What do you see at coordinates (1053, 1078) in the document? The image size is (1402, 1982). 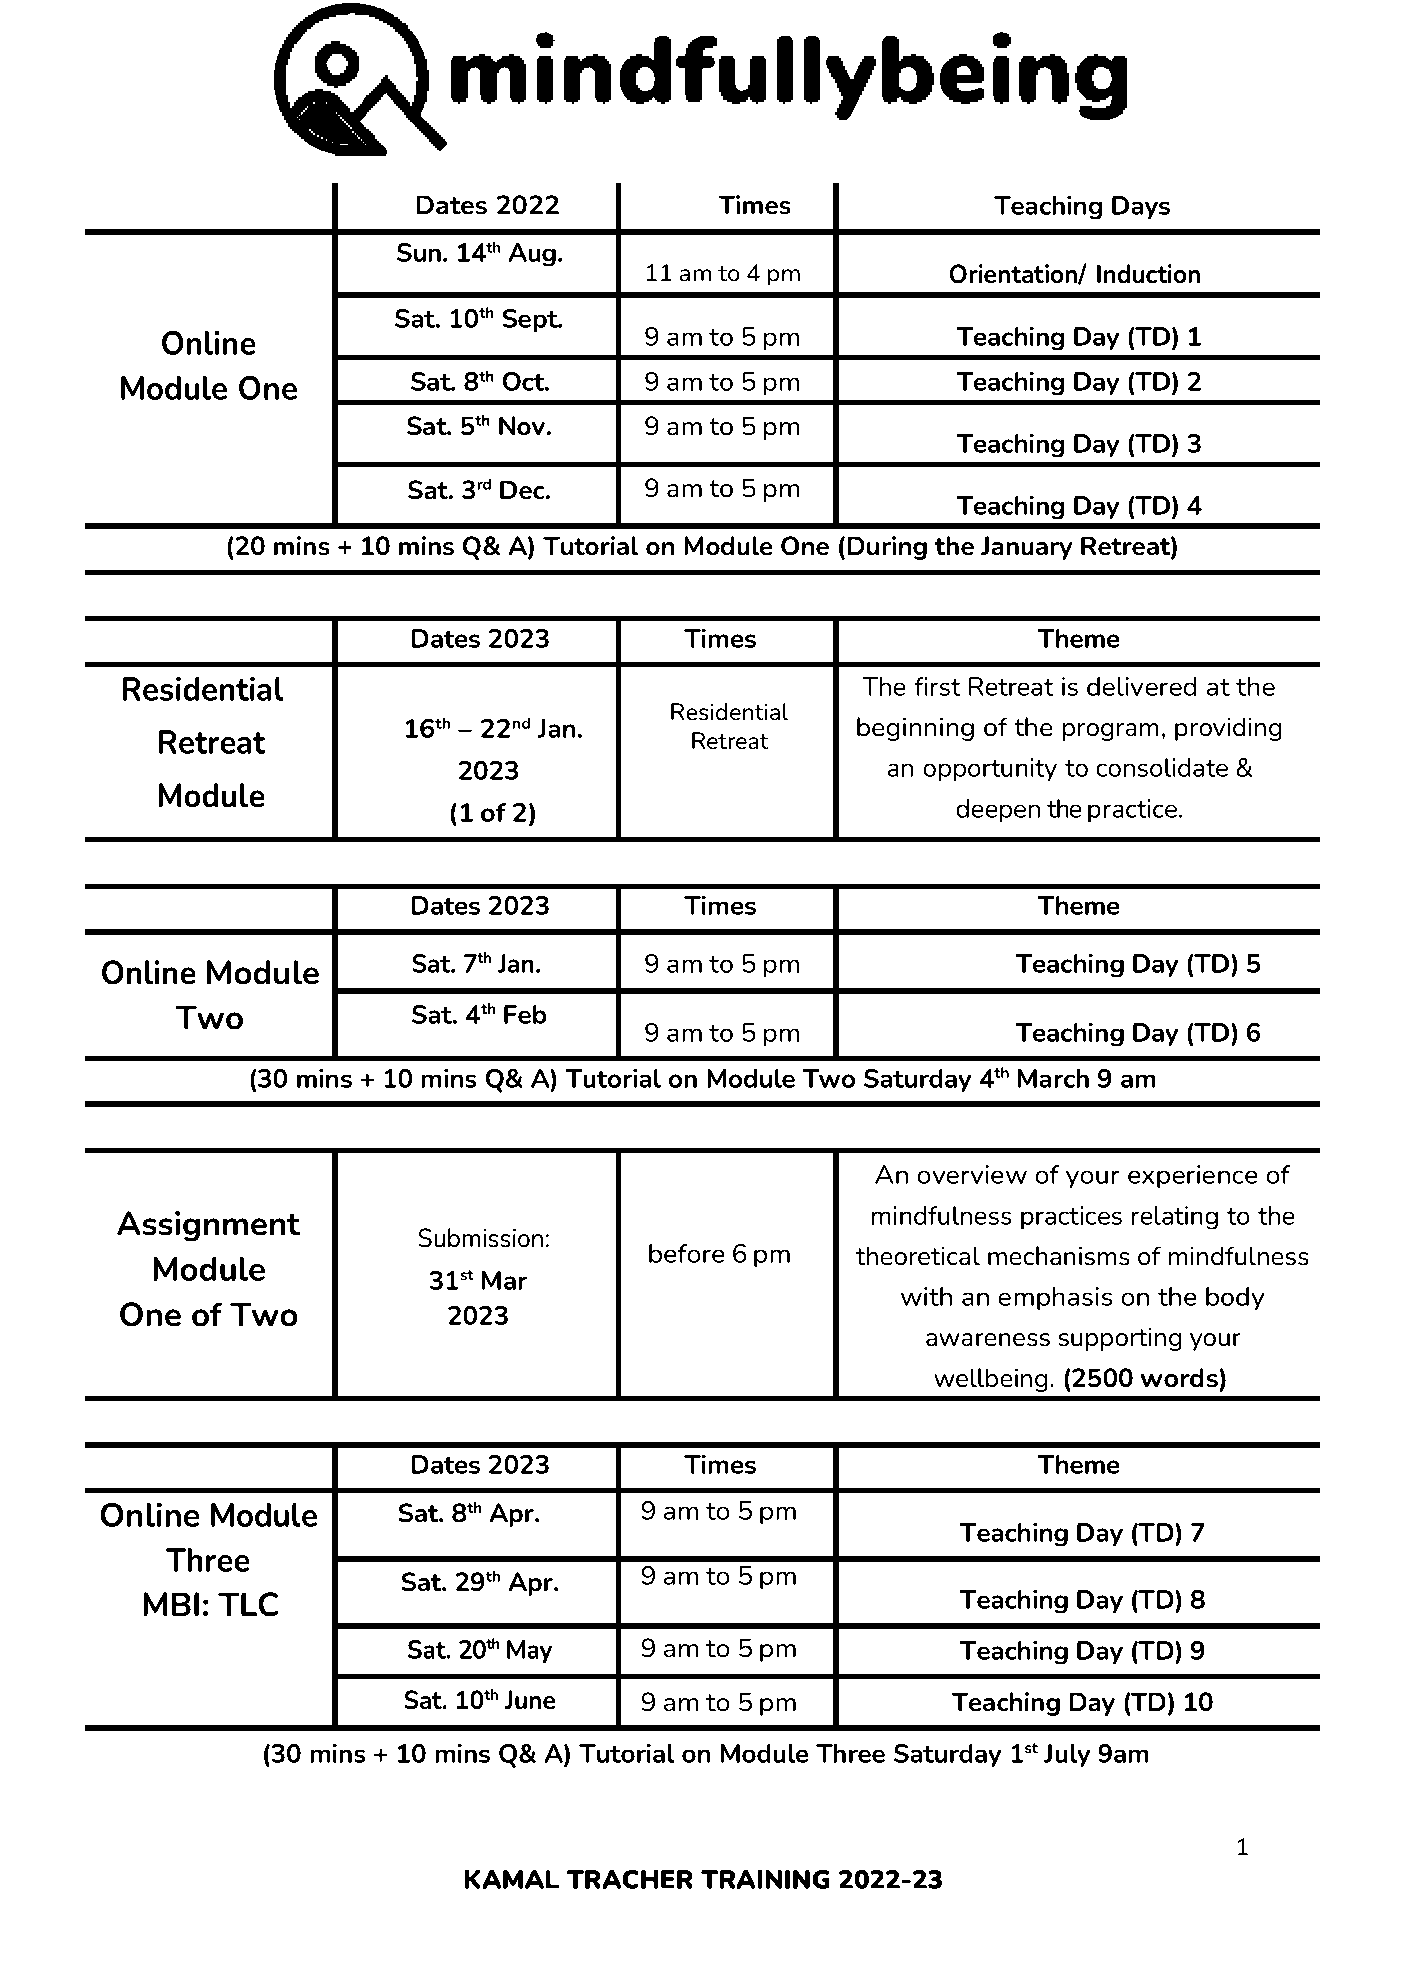 I see `March` at bounding box center [1053, 1078].
